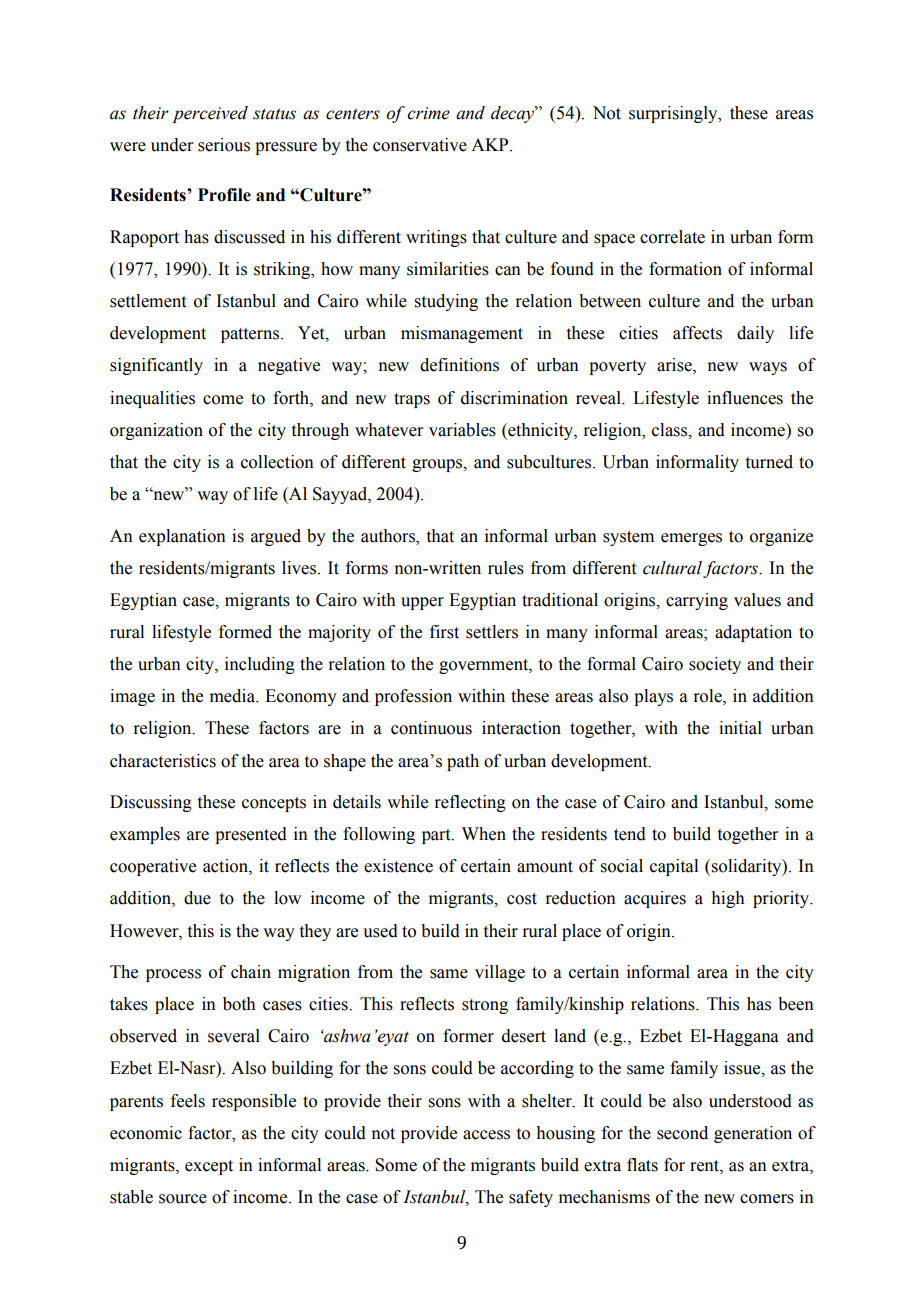 This page has height=1308, width=924. I want to click on serious, so click(224, 145).
